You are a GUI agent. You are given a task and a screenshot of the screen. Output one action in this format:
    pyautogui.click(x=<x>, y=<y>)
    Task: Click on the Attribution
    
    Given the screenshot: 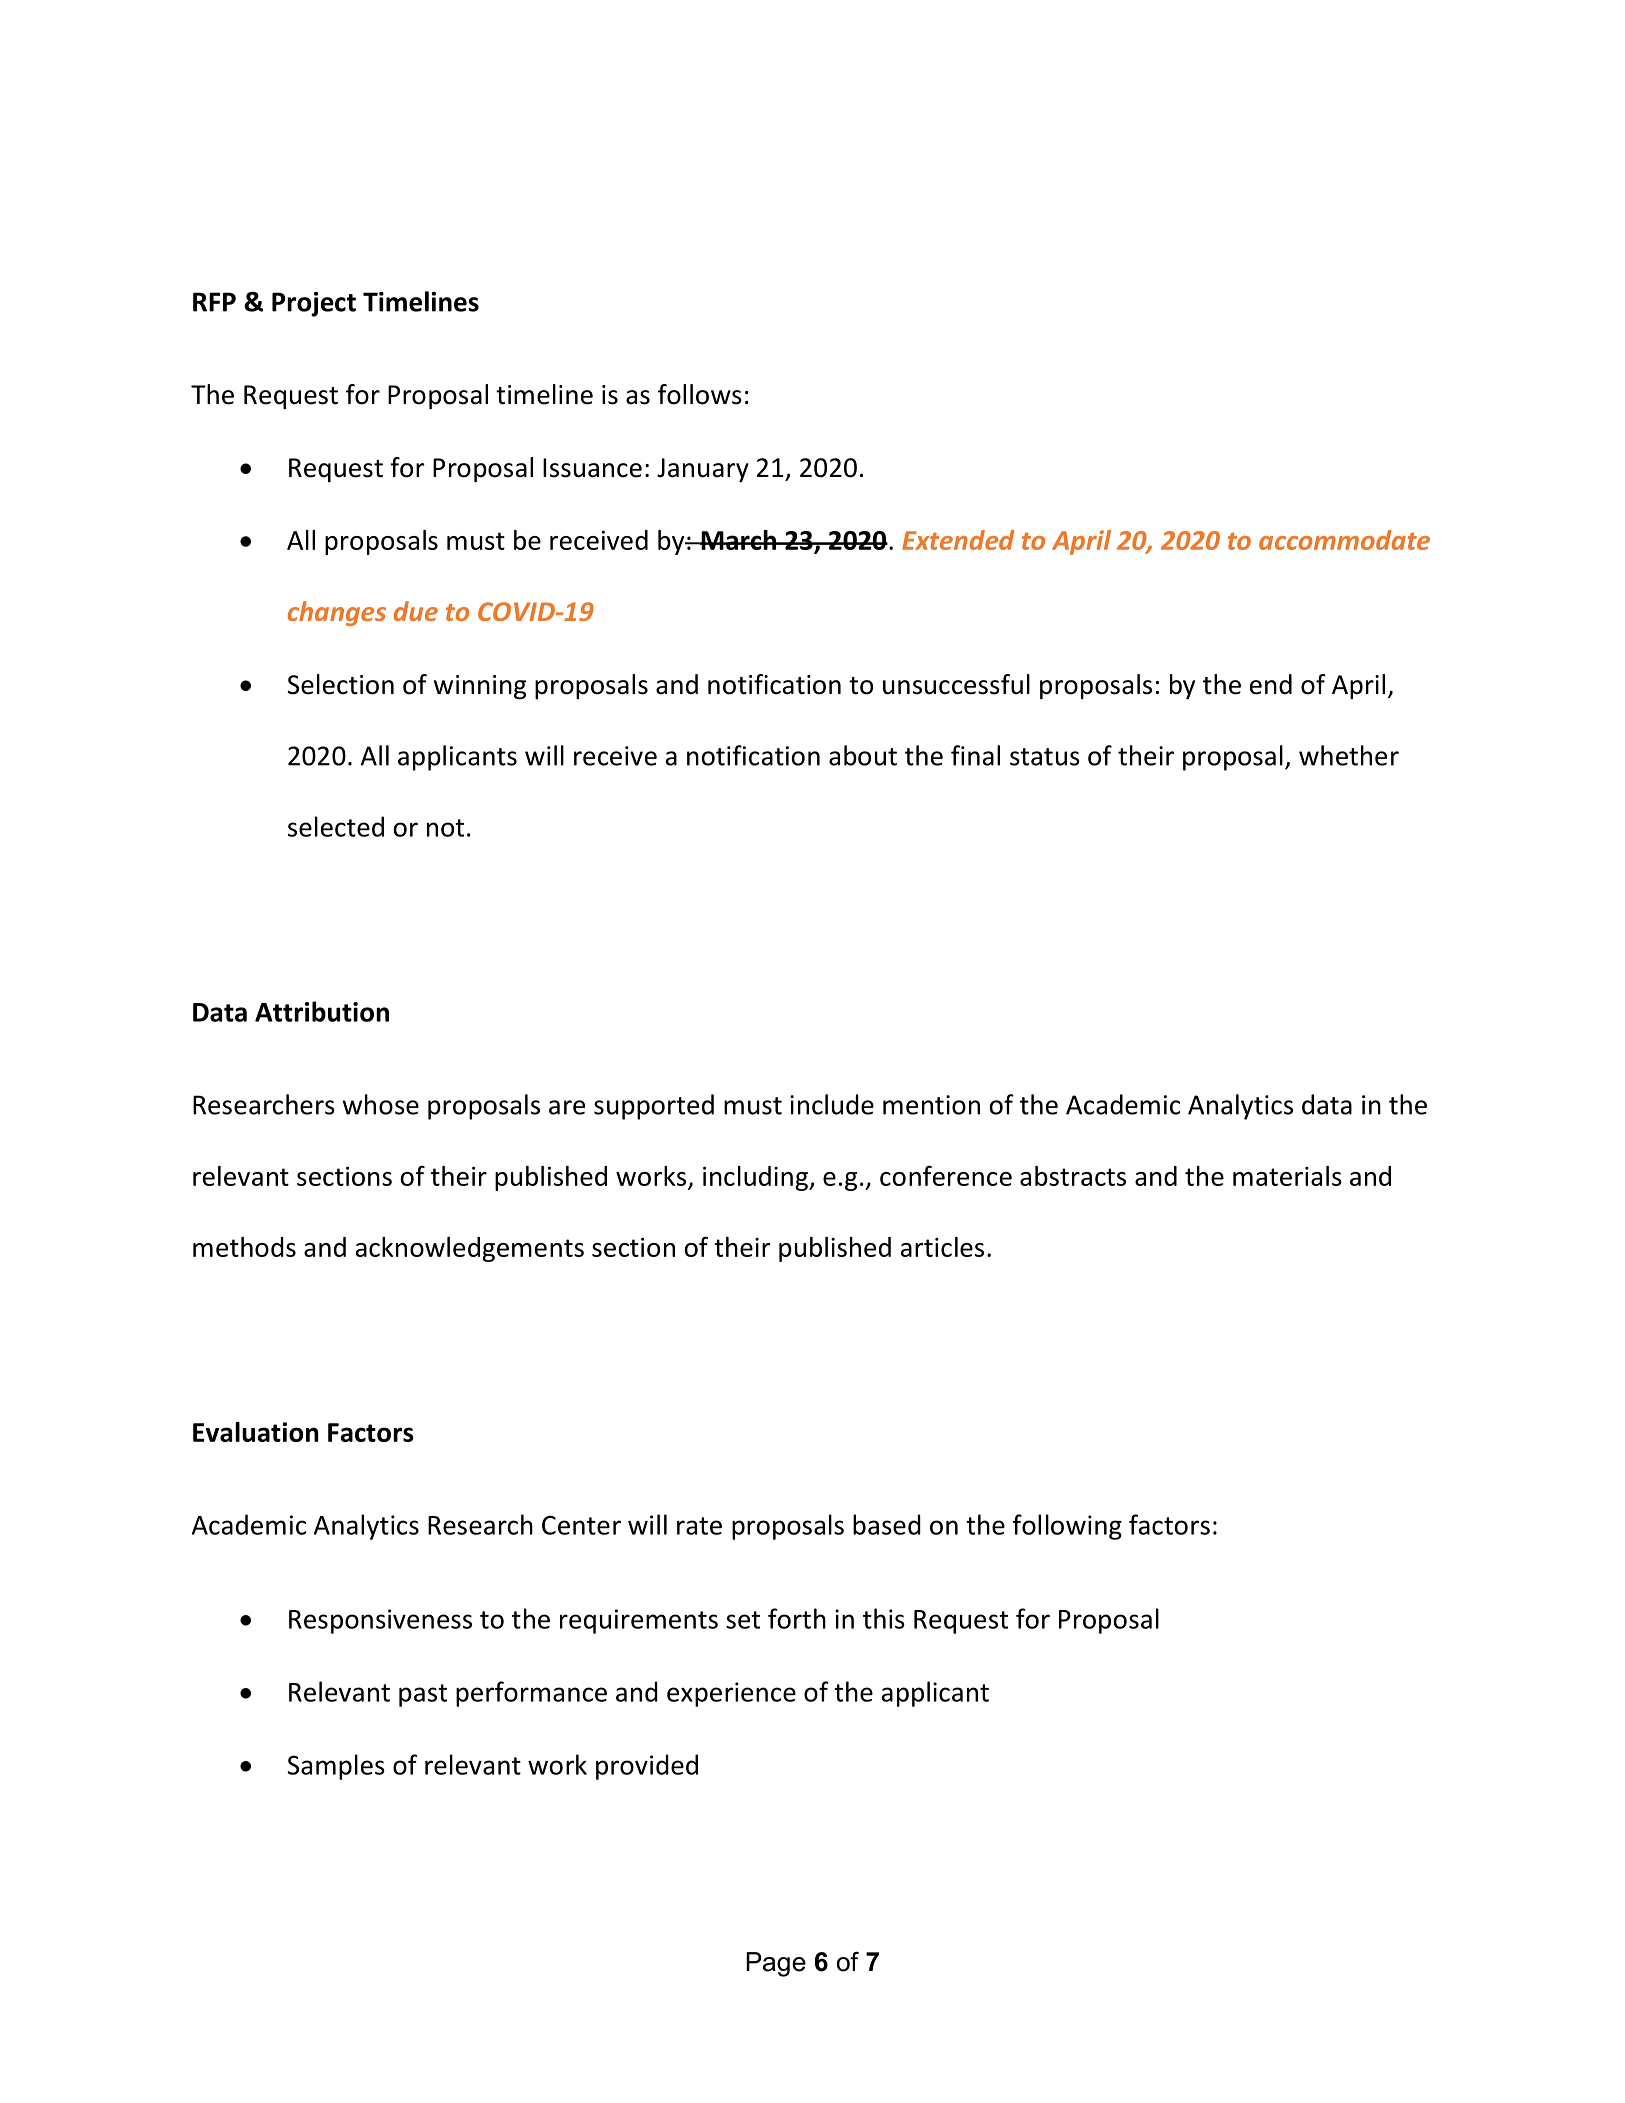 What is the action you would take?
    pyautogui.click(x=322, y=1011)
